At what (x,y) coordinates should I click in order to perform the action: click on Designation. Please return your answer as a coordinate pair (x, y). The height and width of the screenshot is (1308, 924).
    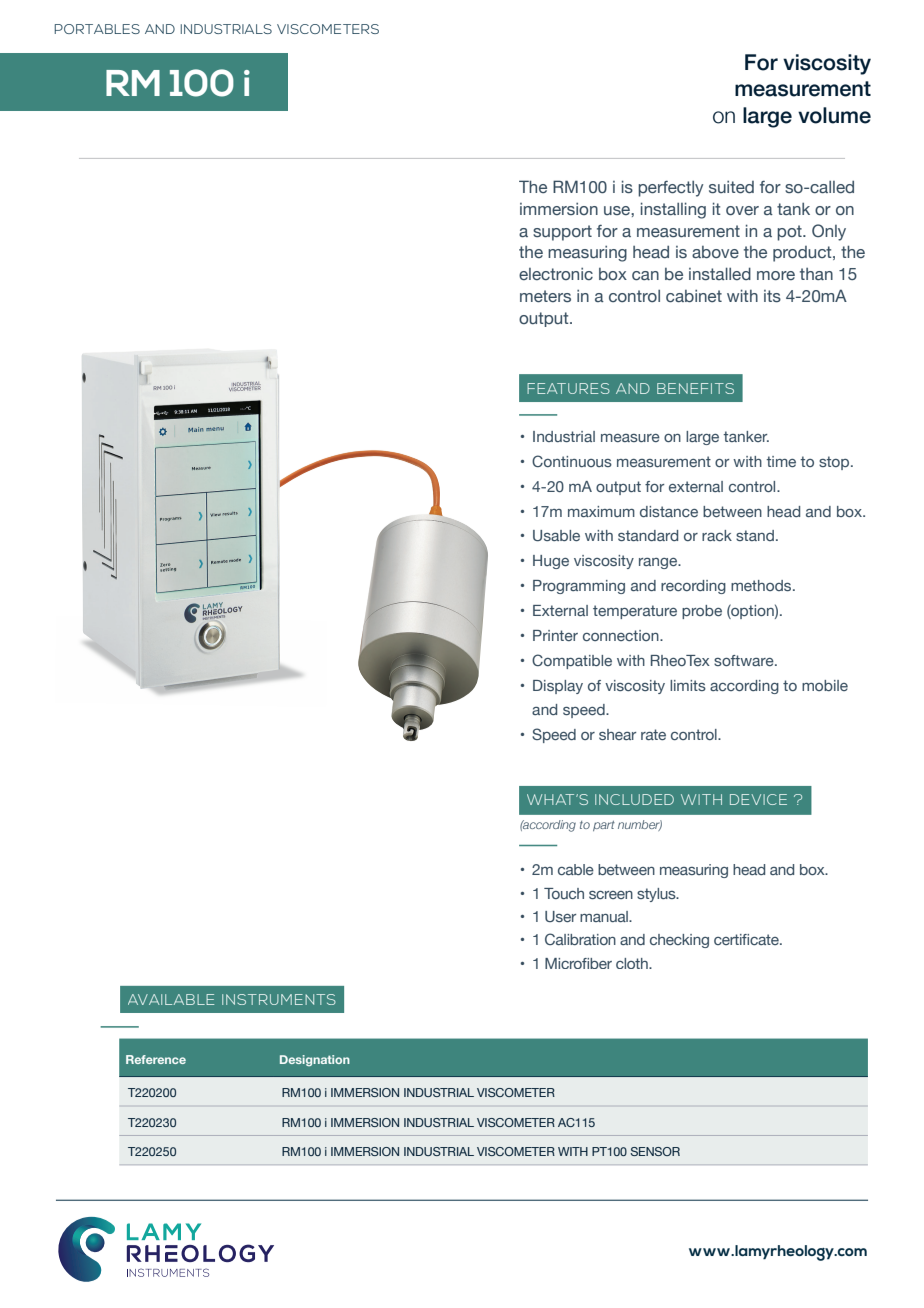
    Looking at the image, I should click on (315, 1060).
